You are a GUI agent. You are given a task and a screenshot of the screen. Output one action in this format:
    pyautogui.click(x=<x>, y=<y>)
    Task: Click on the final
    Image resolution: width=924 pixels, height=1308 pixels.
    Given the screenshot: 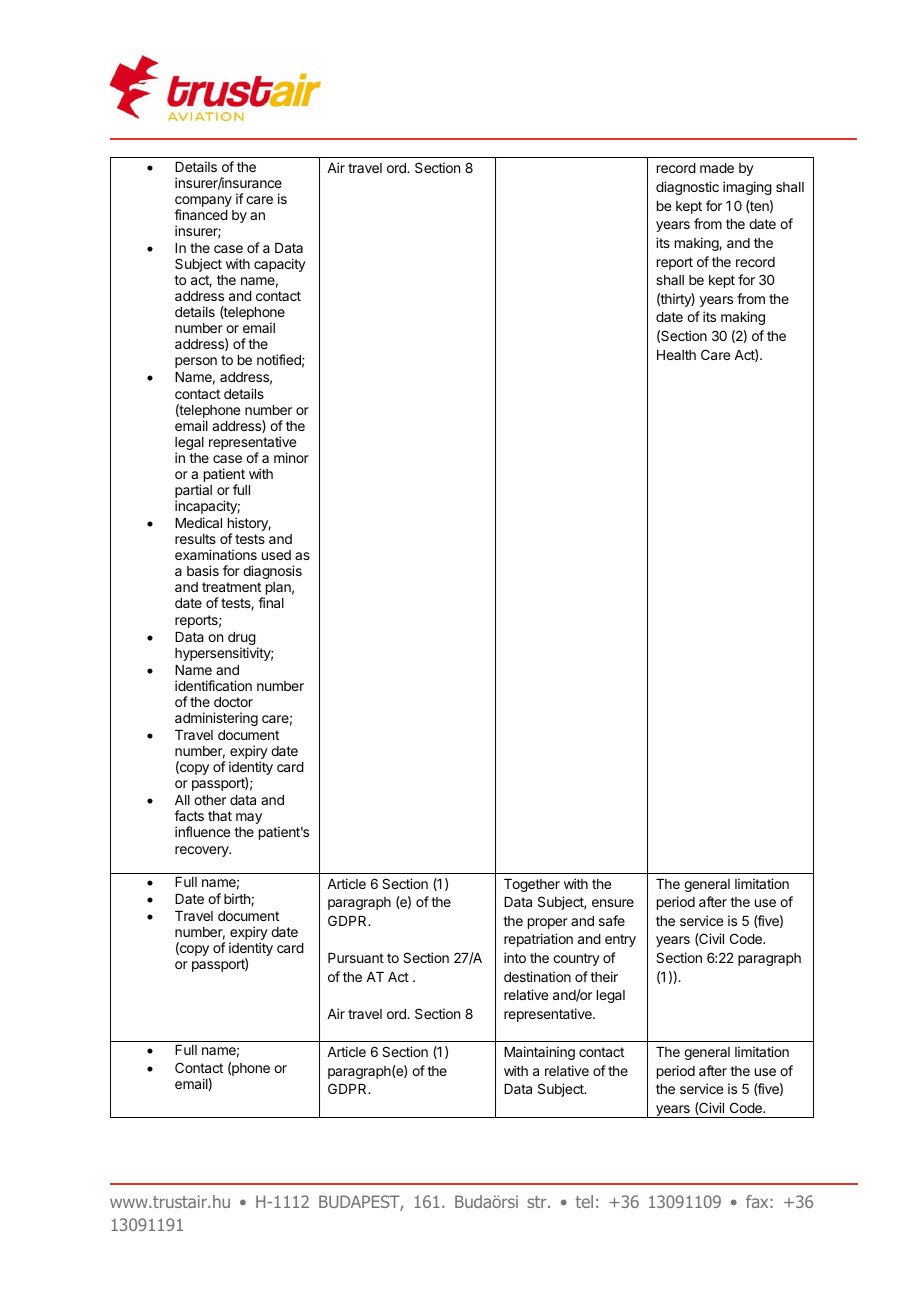 What is the action you would take?
    pyautogui.click(x=271, y=602)
